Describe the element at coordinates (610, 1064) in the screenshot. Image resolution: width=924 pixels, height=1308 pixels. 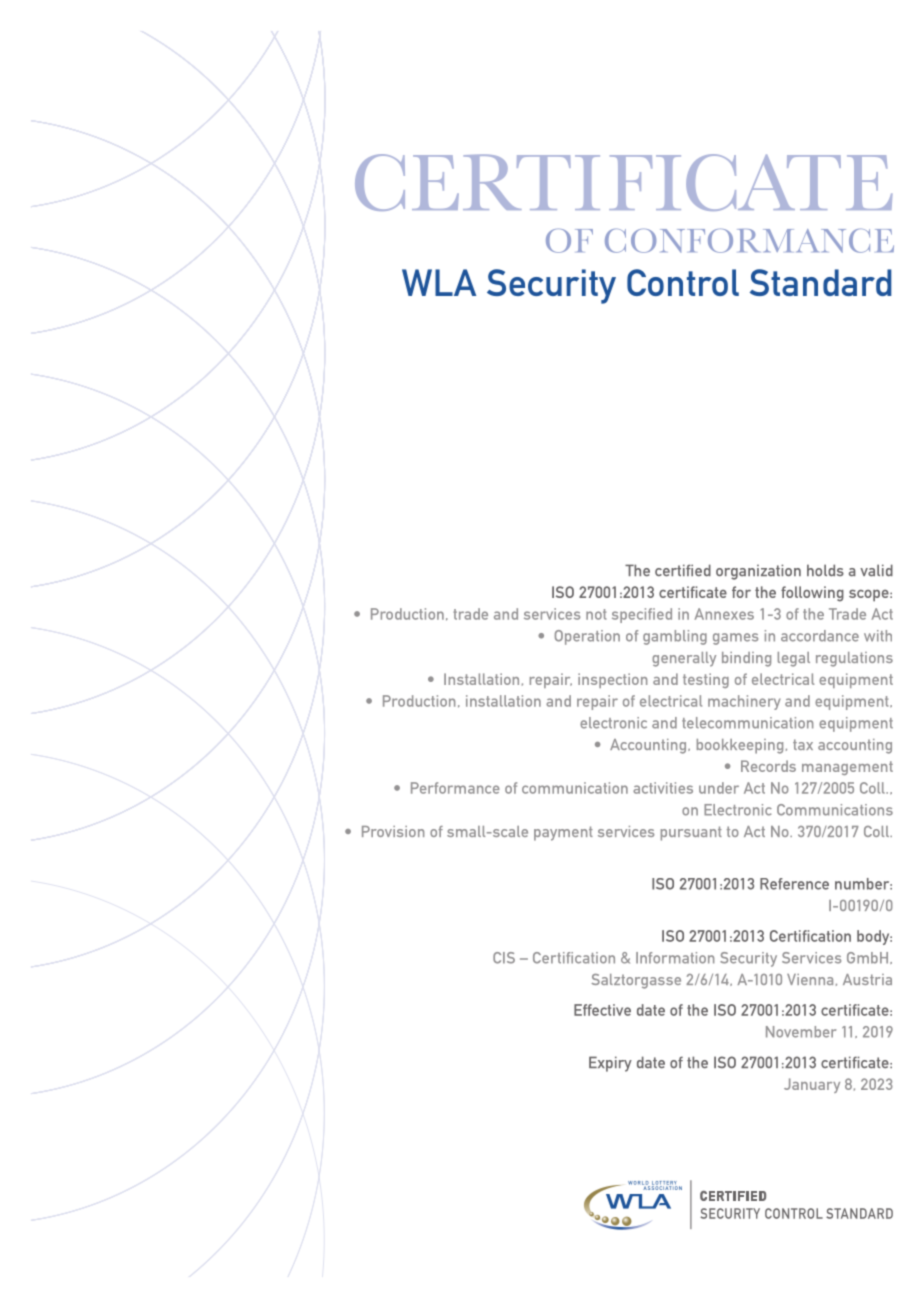
I see `Expiry` at that location.
